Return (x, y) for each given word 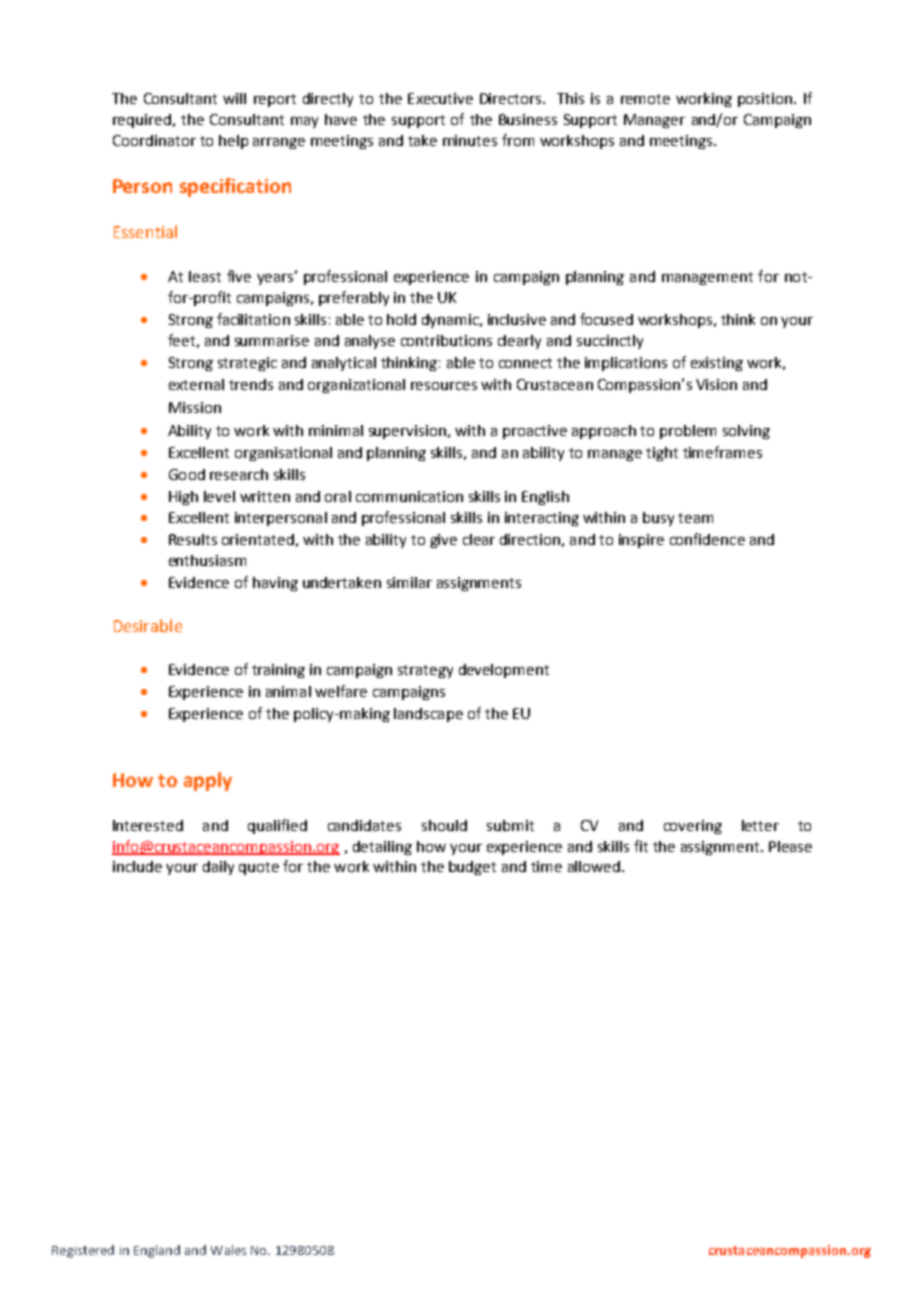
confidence (707, 539)
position (766, 100)
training (278, 671)
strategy (425, 671)
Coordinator (154, 140)
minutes (470, 140)
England (157, 1251)
